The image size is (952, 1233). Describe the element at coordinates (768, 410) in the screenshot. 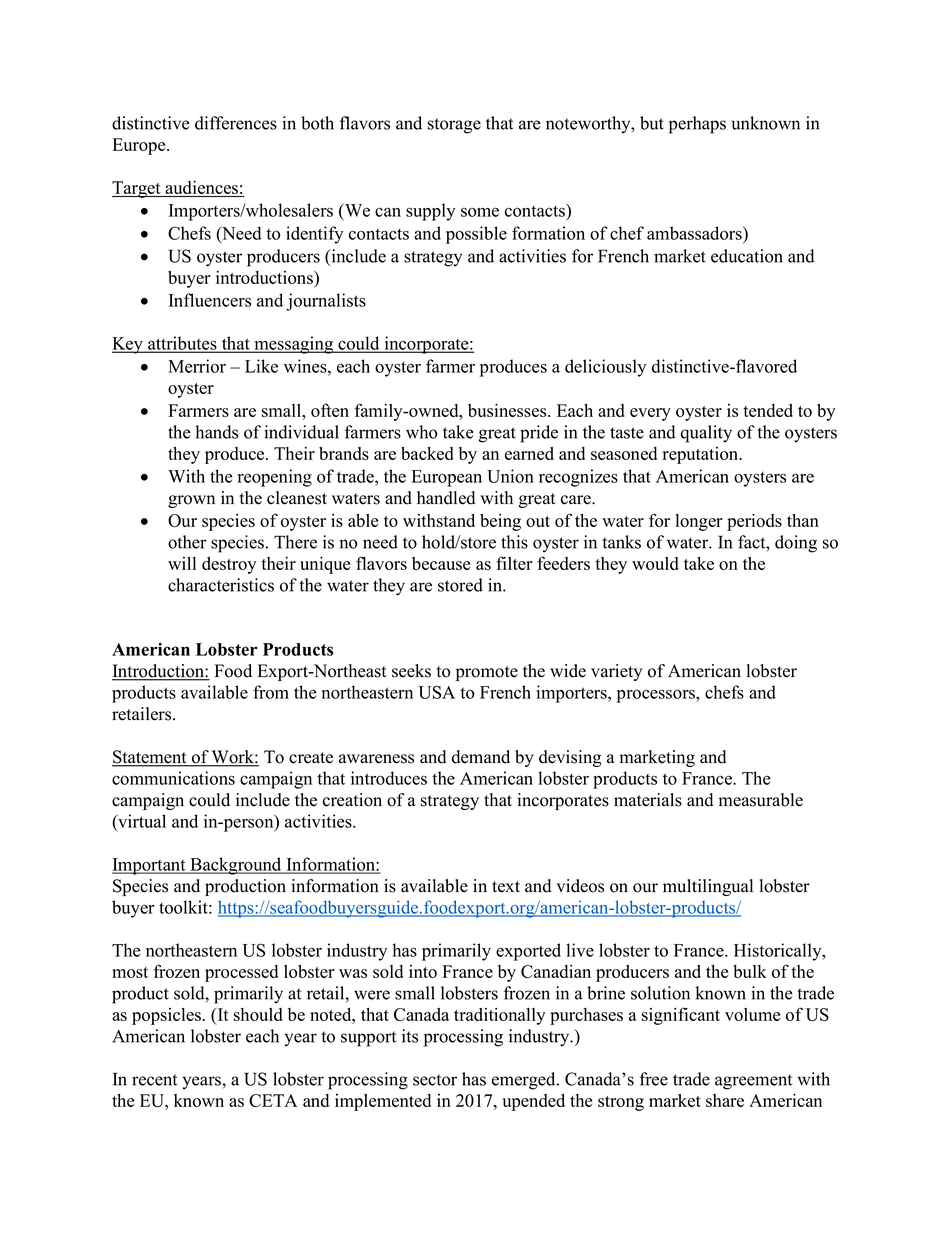

I see `tended` at that location.
